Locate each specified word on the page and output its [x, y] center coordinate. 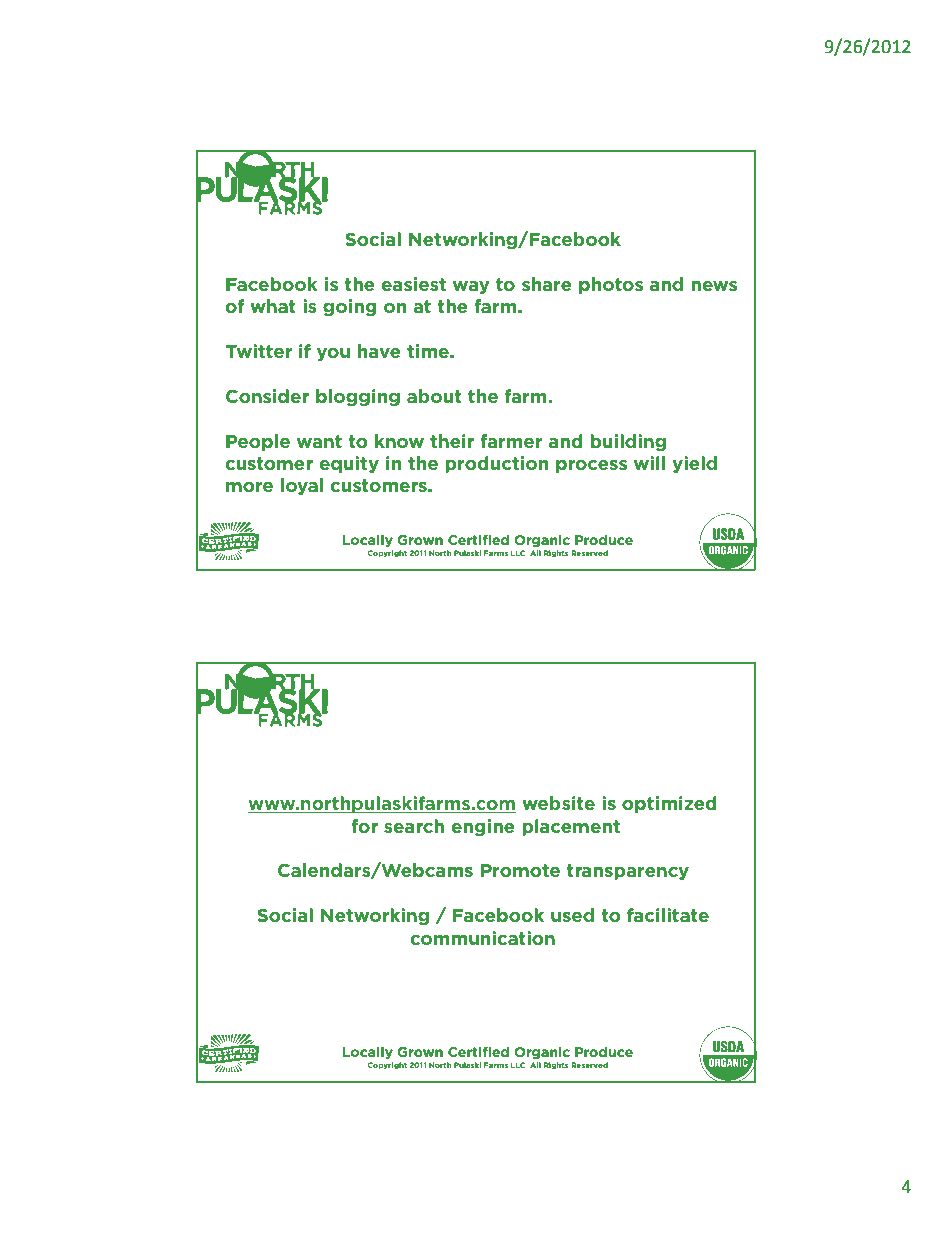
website [558, 803]
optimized [669, 804]
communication [483, 938]
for [364, 826]
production [496, 464]
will [649, 463]
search [414, 826]
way [471, 287]
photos [611, 285]
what [273, 306]
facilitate [668, 915]
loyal [302, 486]
